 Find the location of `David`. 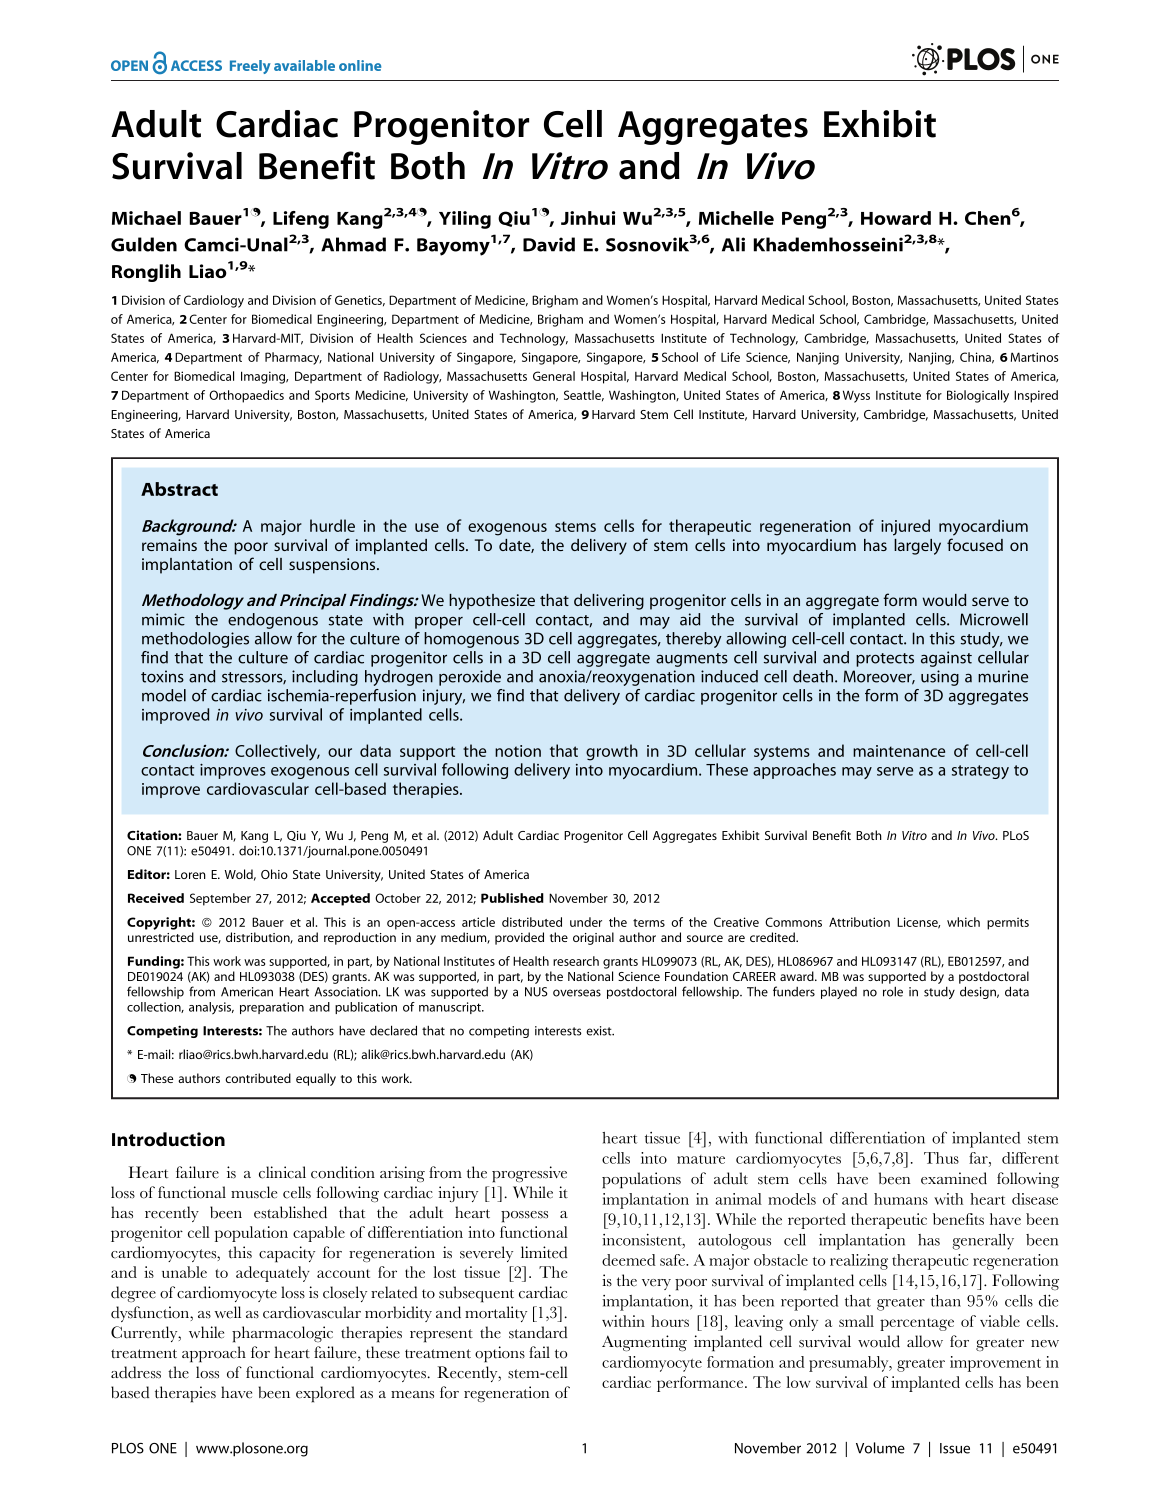

David is located at coordinates (549, 244).
